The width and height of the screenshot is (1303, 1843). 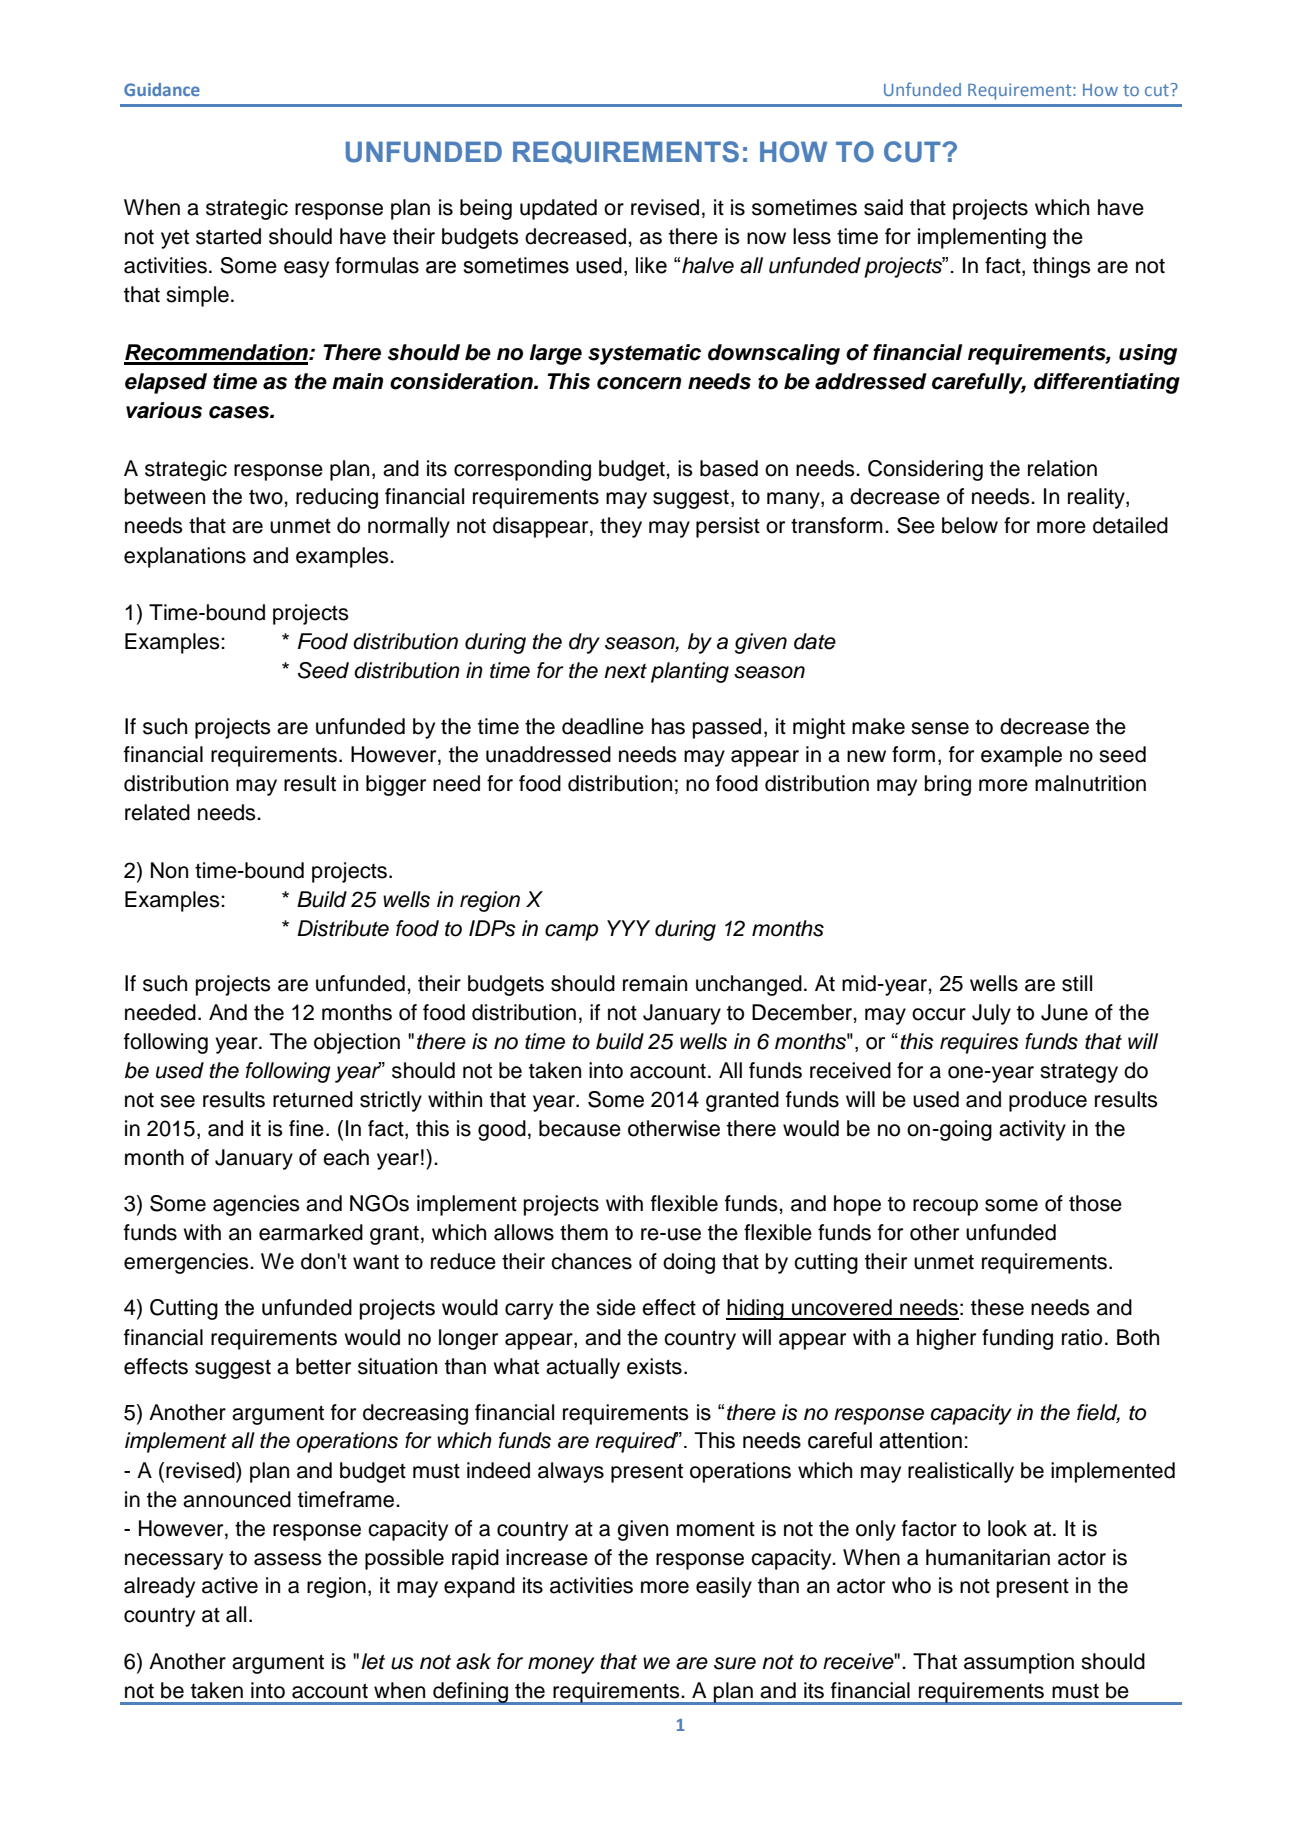 I want to click on Guidance, so click(x=162, y=89).
